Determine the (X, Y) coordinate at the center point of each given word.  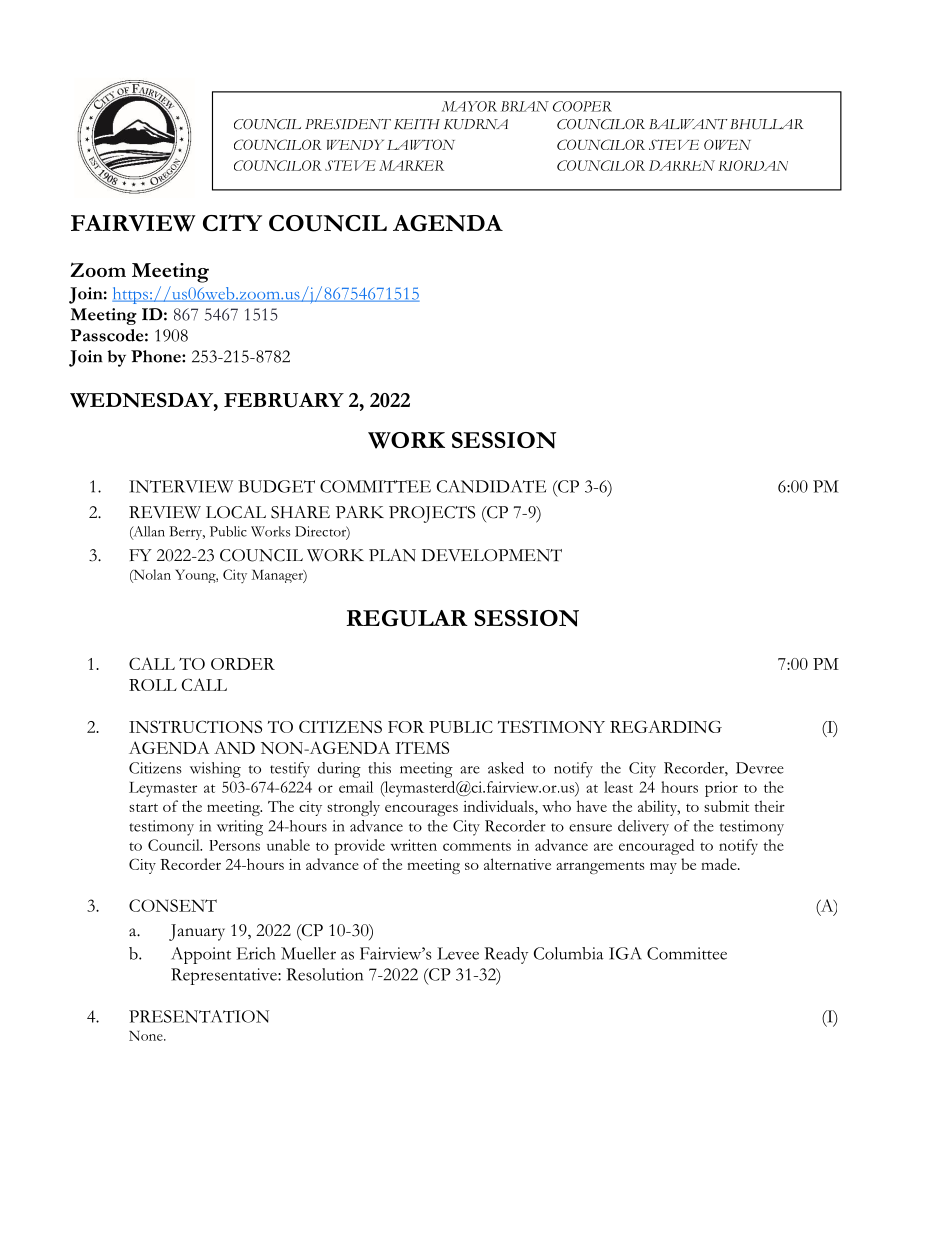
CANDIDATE (491, 486)
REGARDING (666, 726)
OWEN (727, 144)
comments (477, 846)
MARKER (411, 165)
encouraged (656, 847)
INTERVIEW (181, 486)
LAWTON (421, 144)
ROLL (153, 685)
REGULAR (407, 618)
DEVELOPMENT (492, 555)
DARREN (682, 165)
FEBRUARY (284, 400)
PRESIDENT (348, 124)
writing (240, 828)
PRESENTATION (199, 1016)
